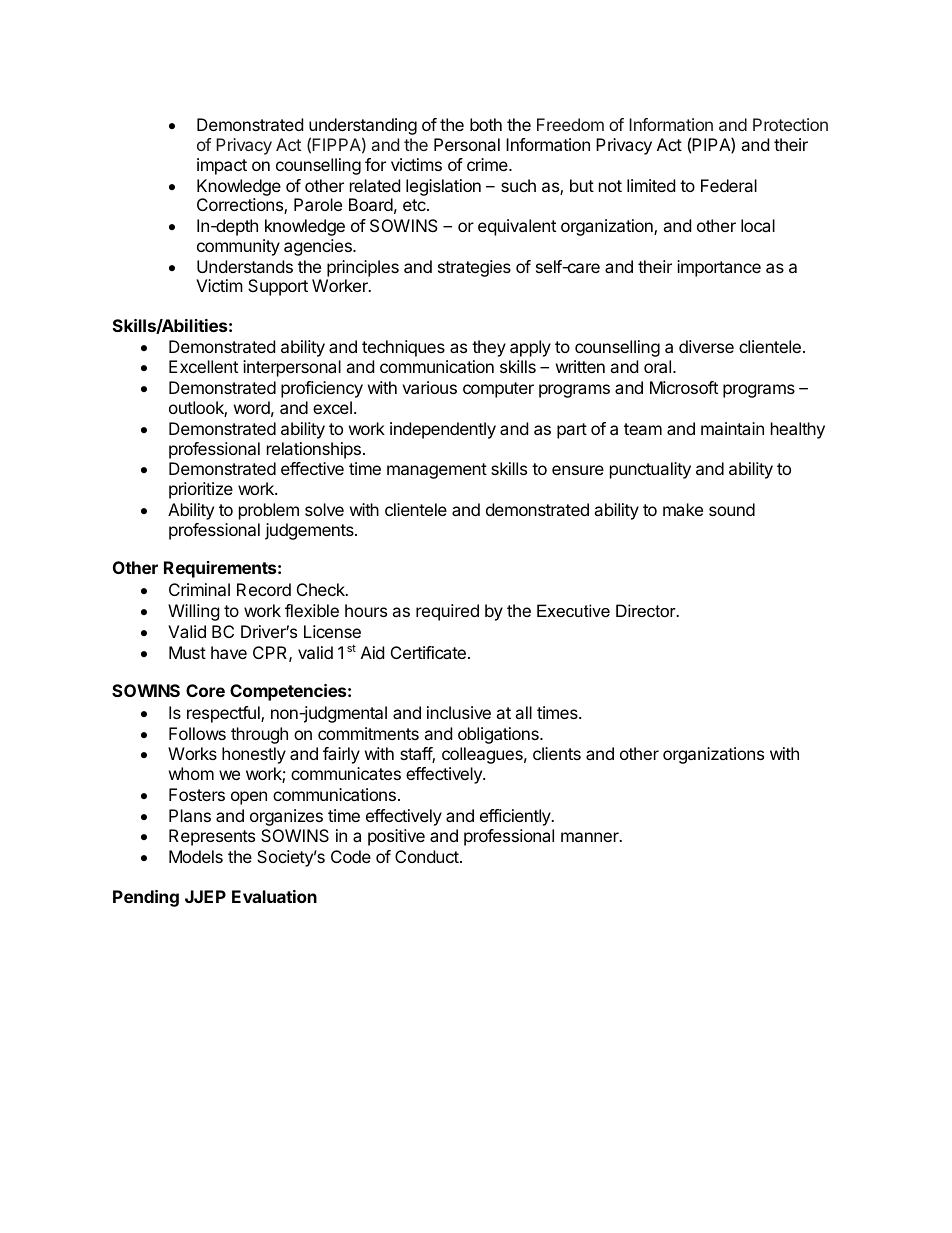  What do you see at coordinates (196, 856) in the screenshot?
I see `Models` at bounding box center [196, 856].
